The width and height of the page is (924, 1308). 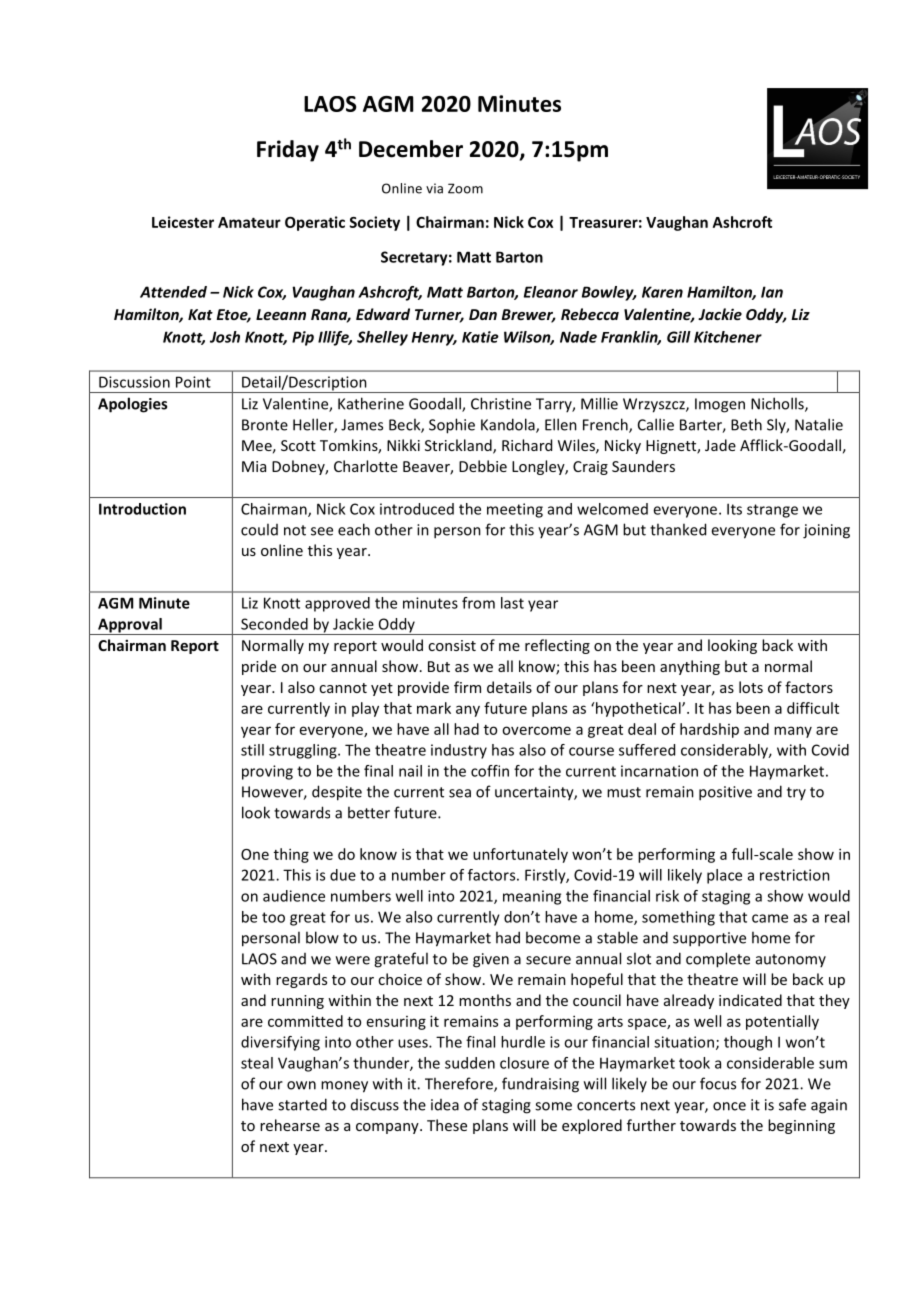 I want to click on Mia, so click(x=254, y=466).
